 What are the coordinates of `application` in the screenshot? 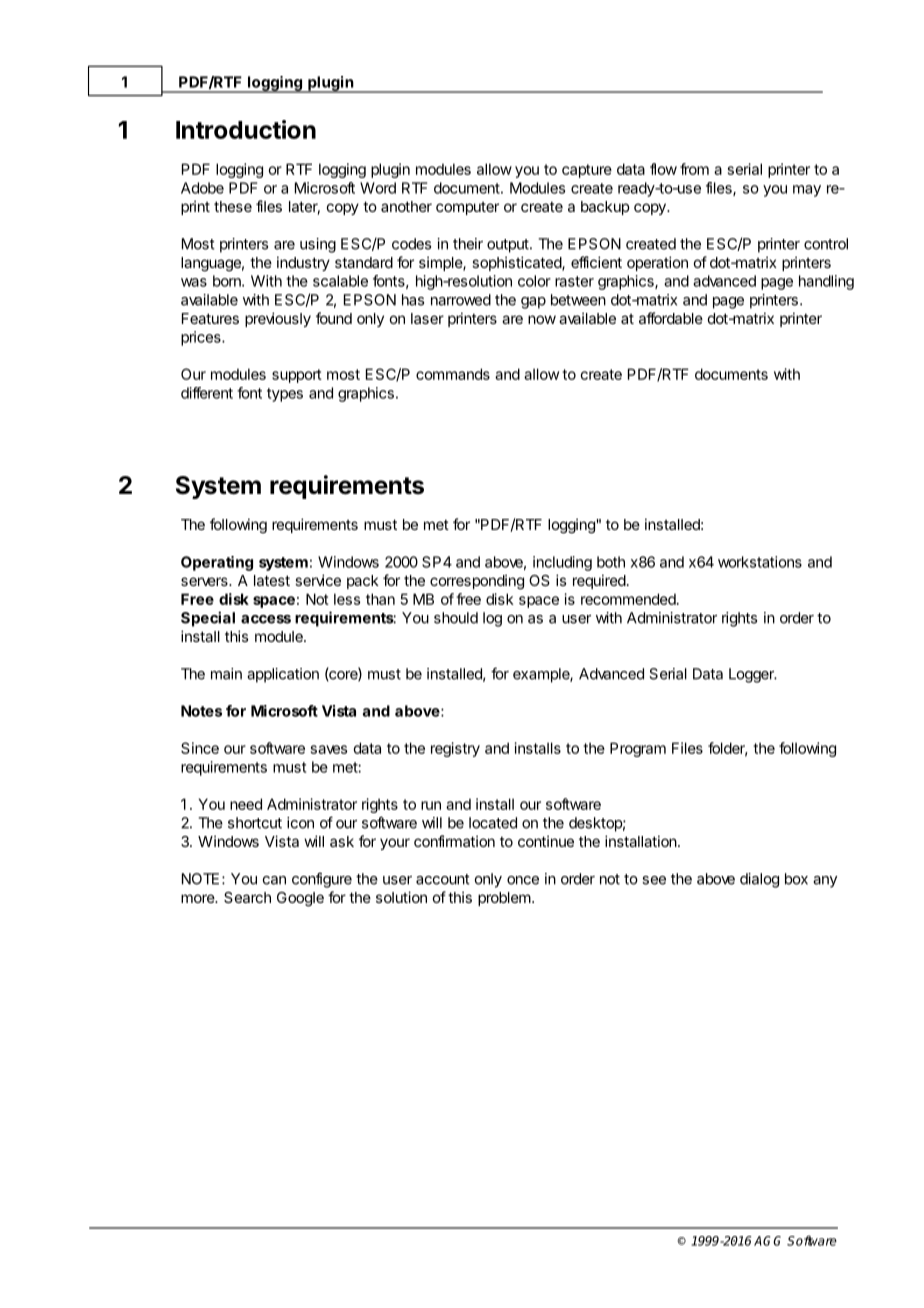 It's located at (283, 675).
